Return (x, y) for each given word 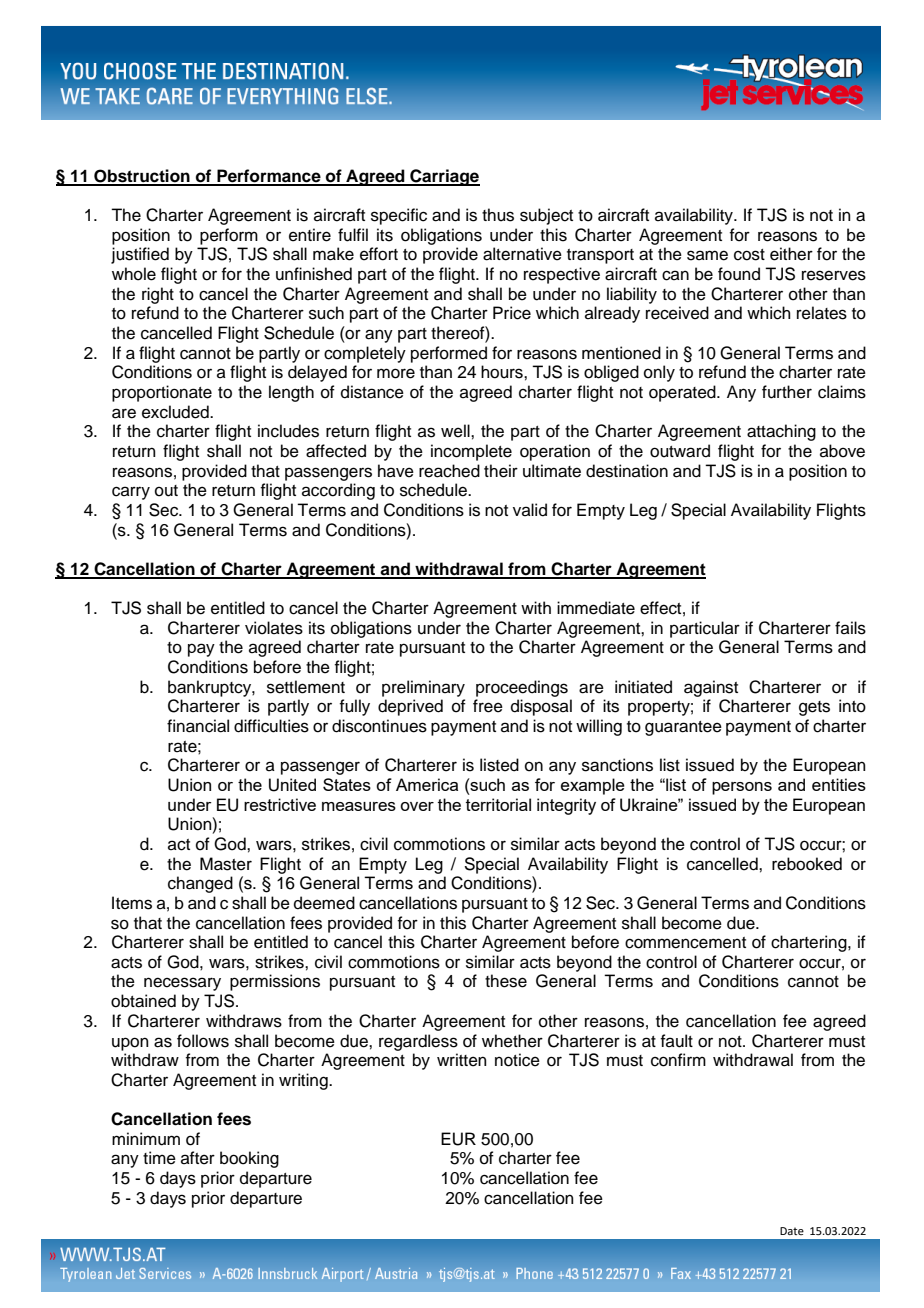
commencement (685, 943)
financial (198, 726)
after (198, 1158)
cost (749, 255)
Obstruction (142, 177)
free (488, 706)
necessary (182, 984)
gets (814, 708)
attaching (781, 432)
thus (498, 215)
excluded (176, 412)
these (506, 981)
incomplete (471, 452)
